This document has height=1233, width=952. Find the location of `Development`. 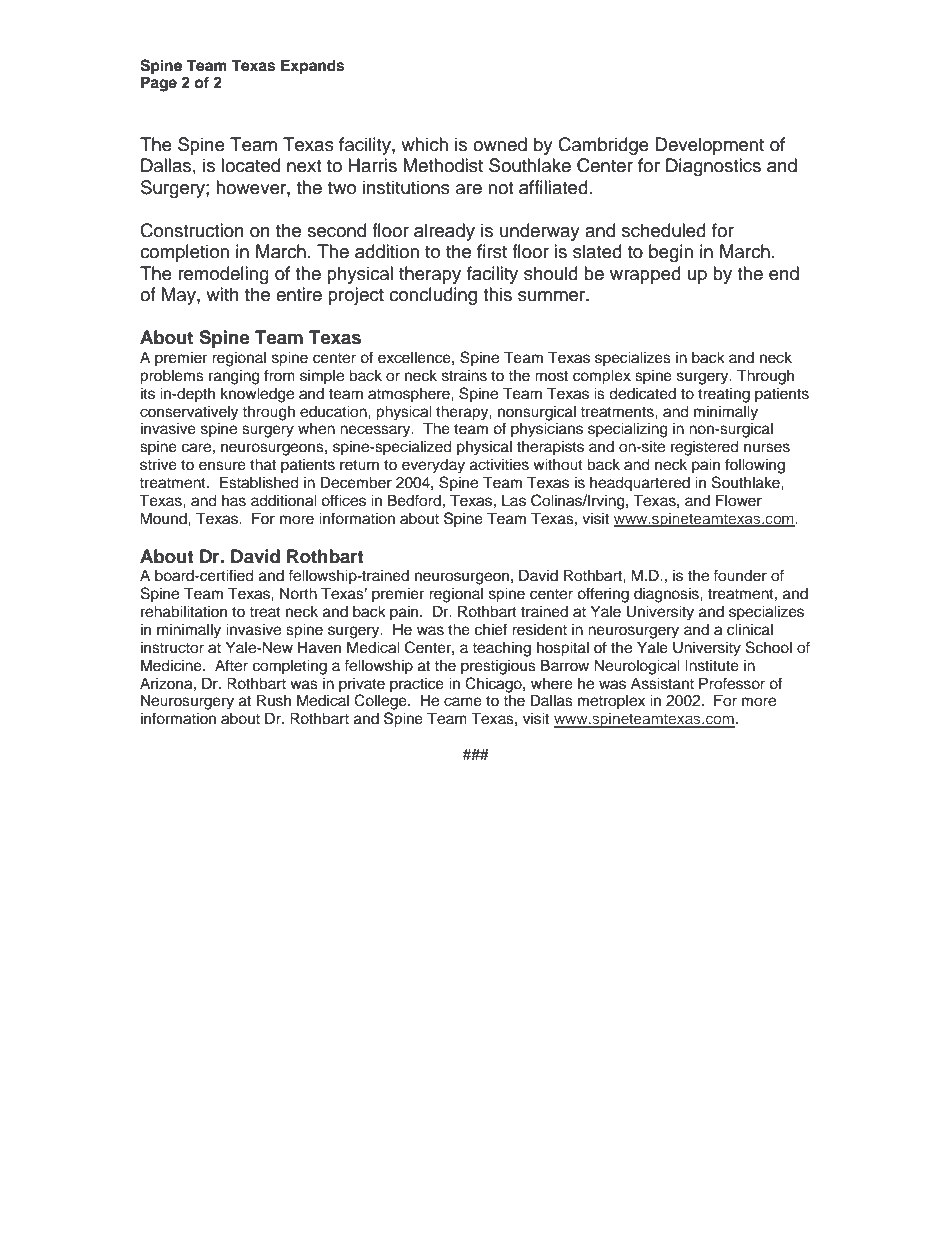

Development is located at coordinates (709, 146).
